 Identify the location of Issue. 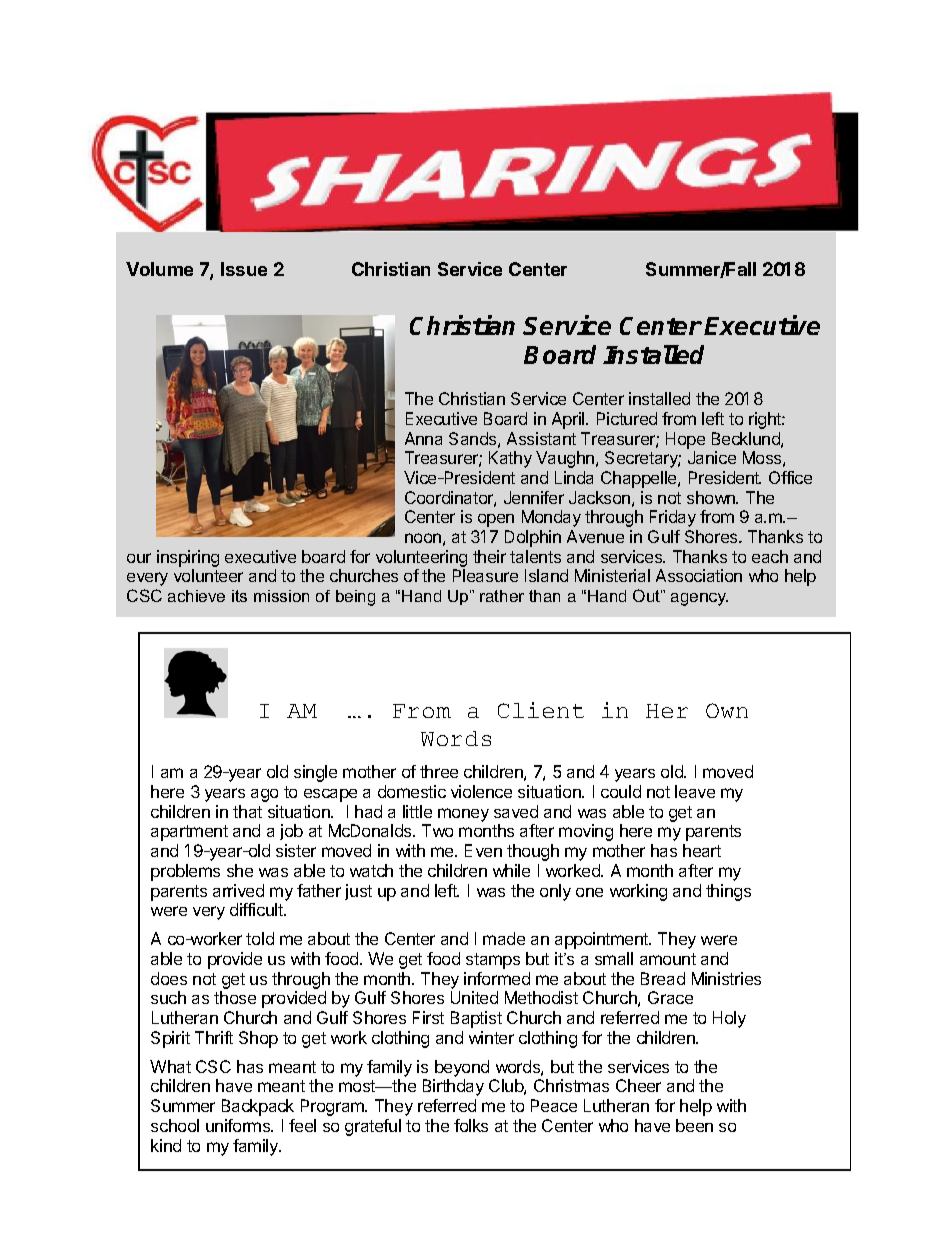
(244, 269).
